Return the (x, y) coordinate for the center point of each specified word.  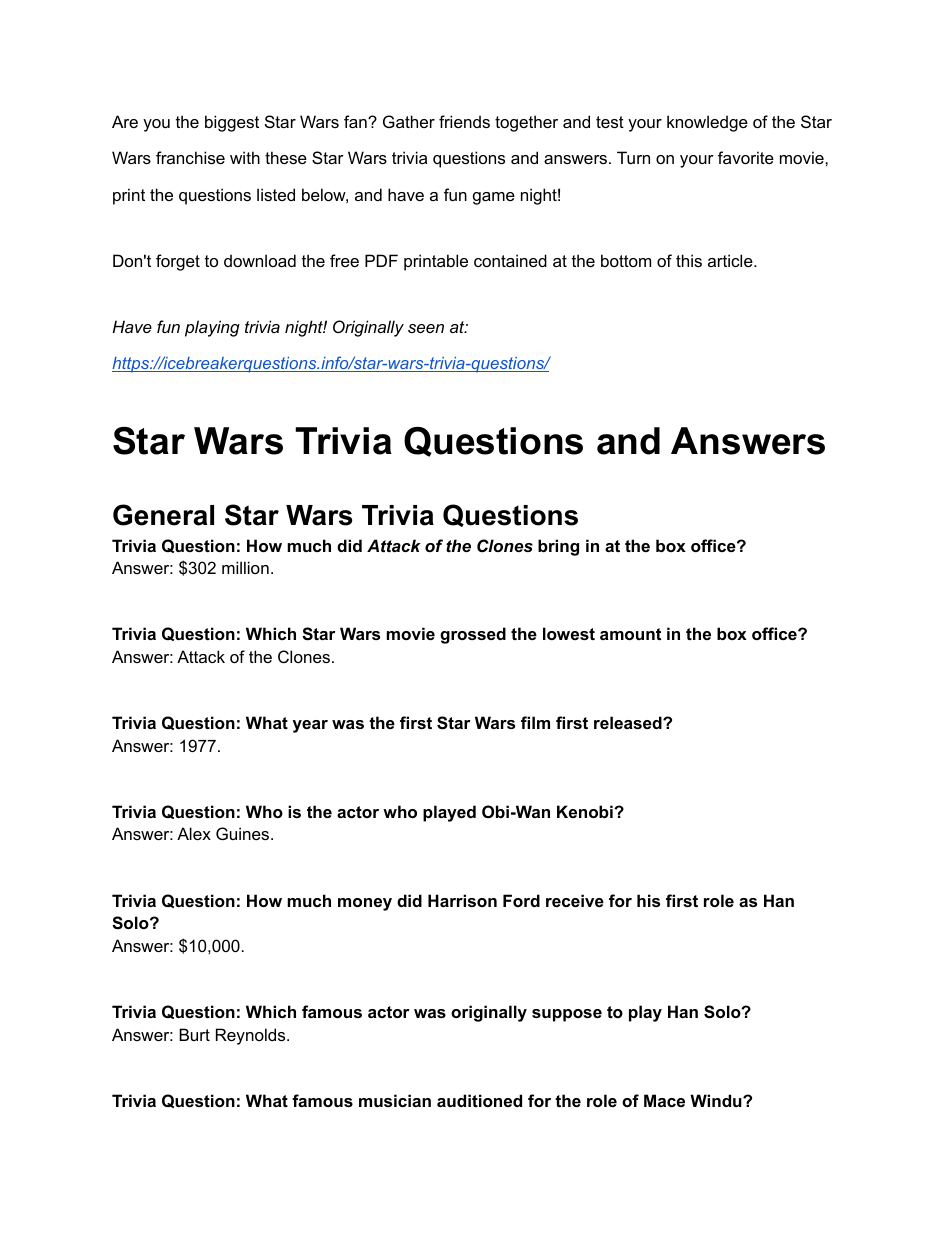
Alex (194, 833)
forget (178, 262)
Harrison (462, 900)
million (245, 567)
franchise (190, 157)
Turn (633, 157)
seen (426, 328)
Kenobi (586, 811)
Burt (194, 1034)
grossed (473, 635)
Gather (409, 121)
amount (630, 634)
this (689, 260)
